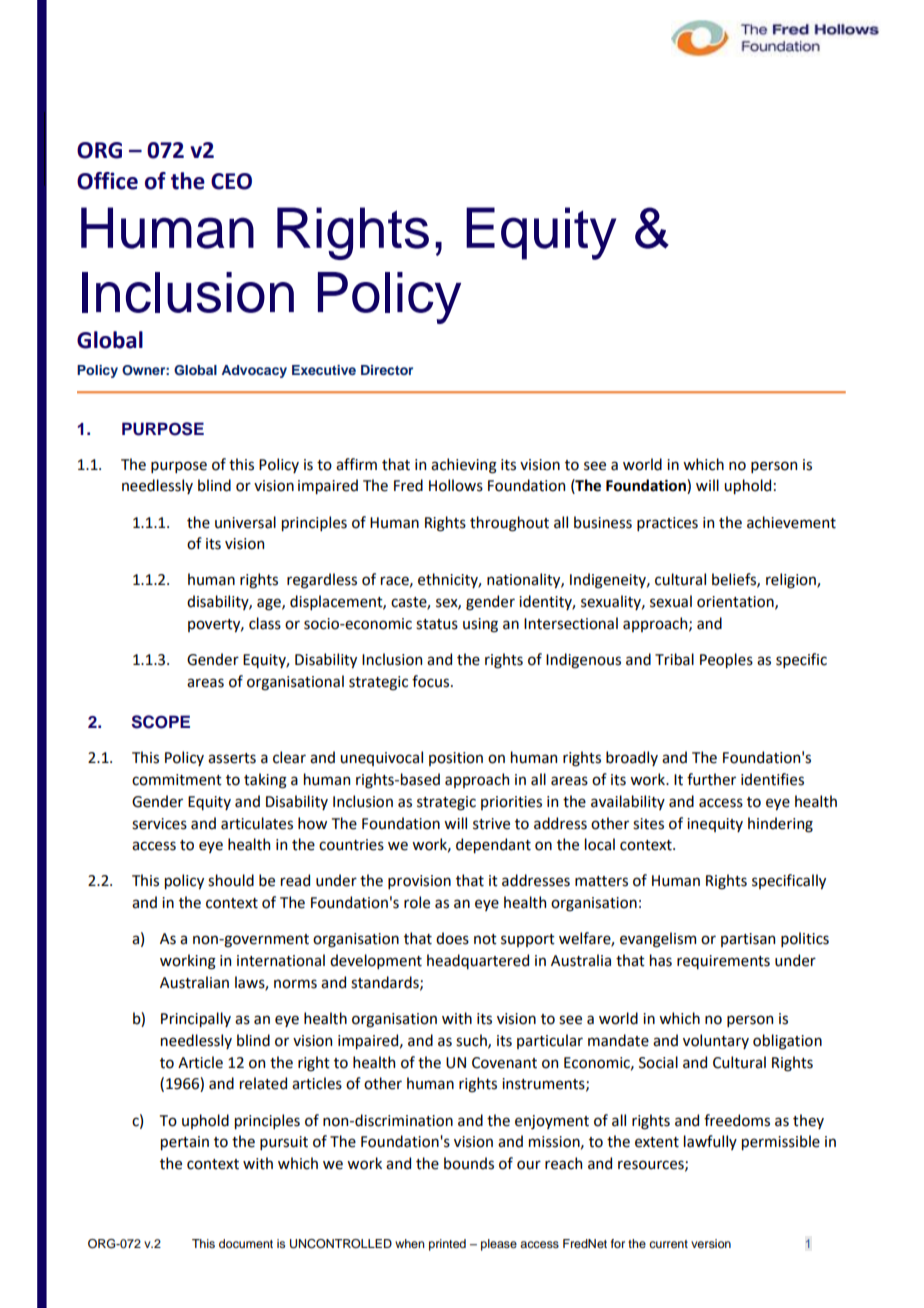  What do you see at coordinates (231, 181) in the screenshot?
I see `CEO` at bounding box center [231, 181].
